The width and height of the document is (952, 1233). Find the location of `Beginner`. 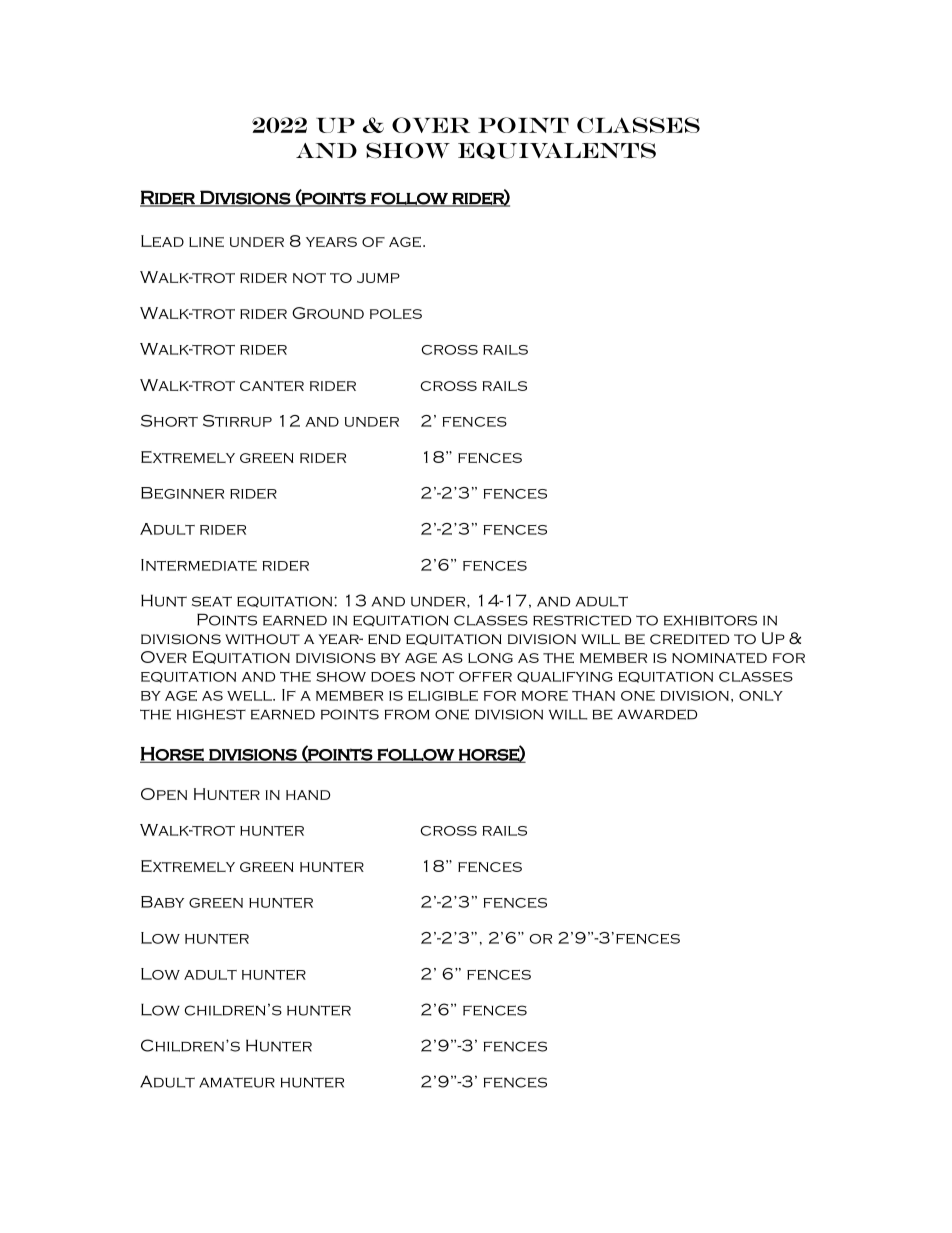

Beginner is located at coordinates (182, 493).
